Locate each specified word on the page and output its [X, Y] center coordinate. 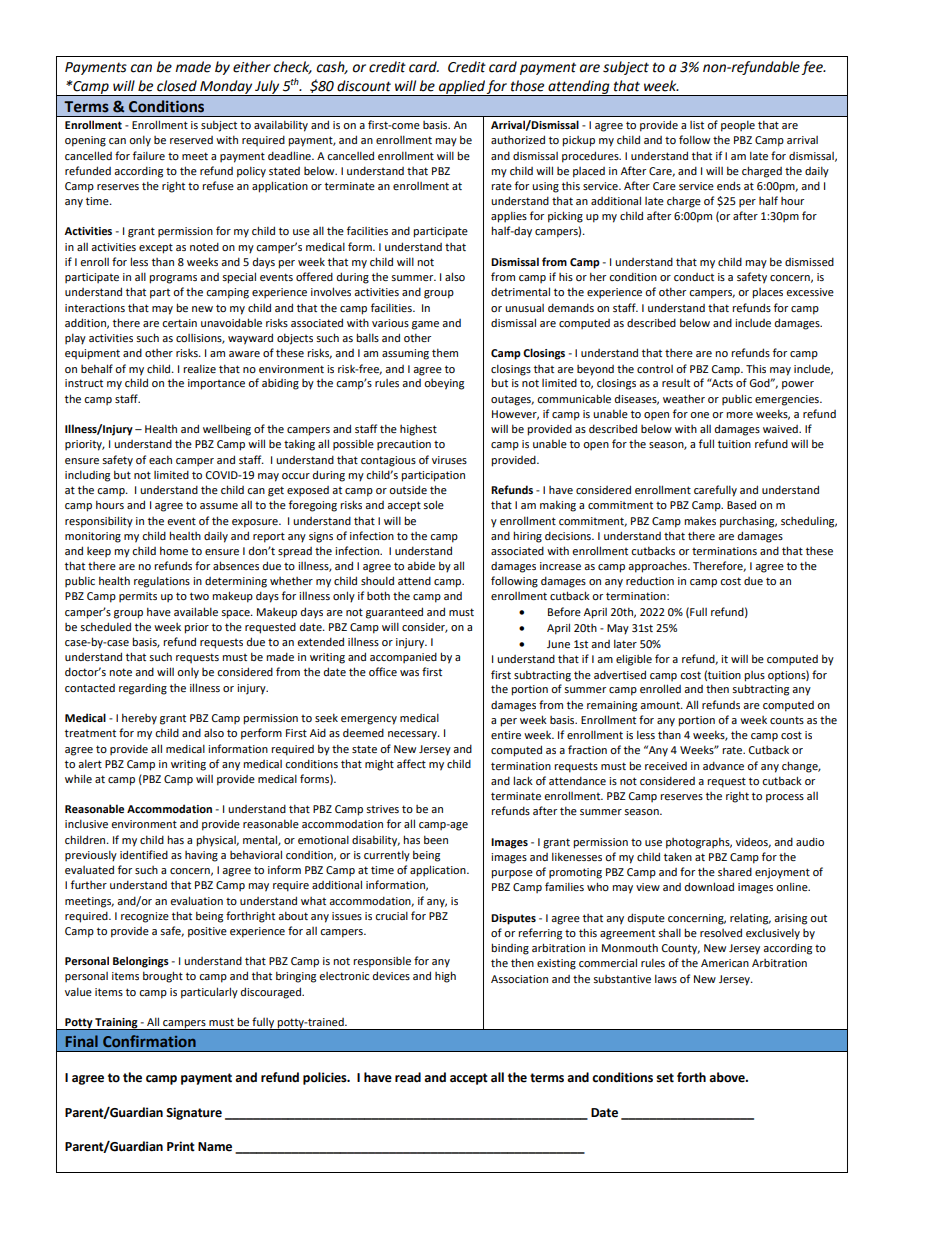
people [738, 126]
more [739, 415]
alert [90, 763]
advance [723, 765]
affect [411, 763]
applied [462, 88]
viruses [449, 460]
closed [177, 86]
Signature [194, 1113]
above [728, 1077]
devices [391, 975]
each [160, 459]
